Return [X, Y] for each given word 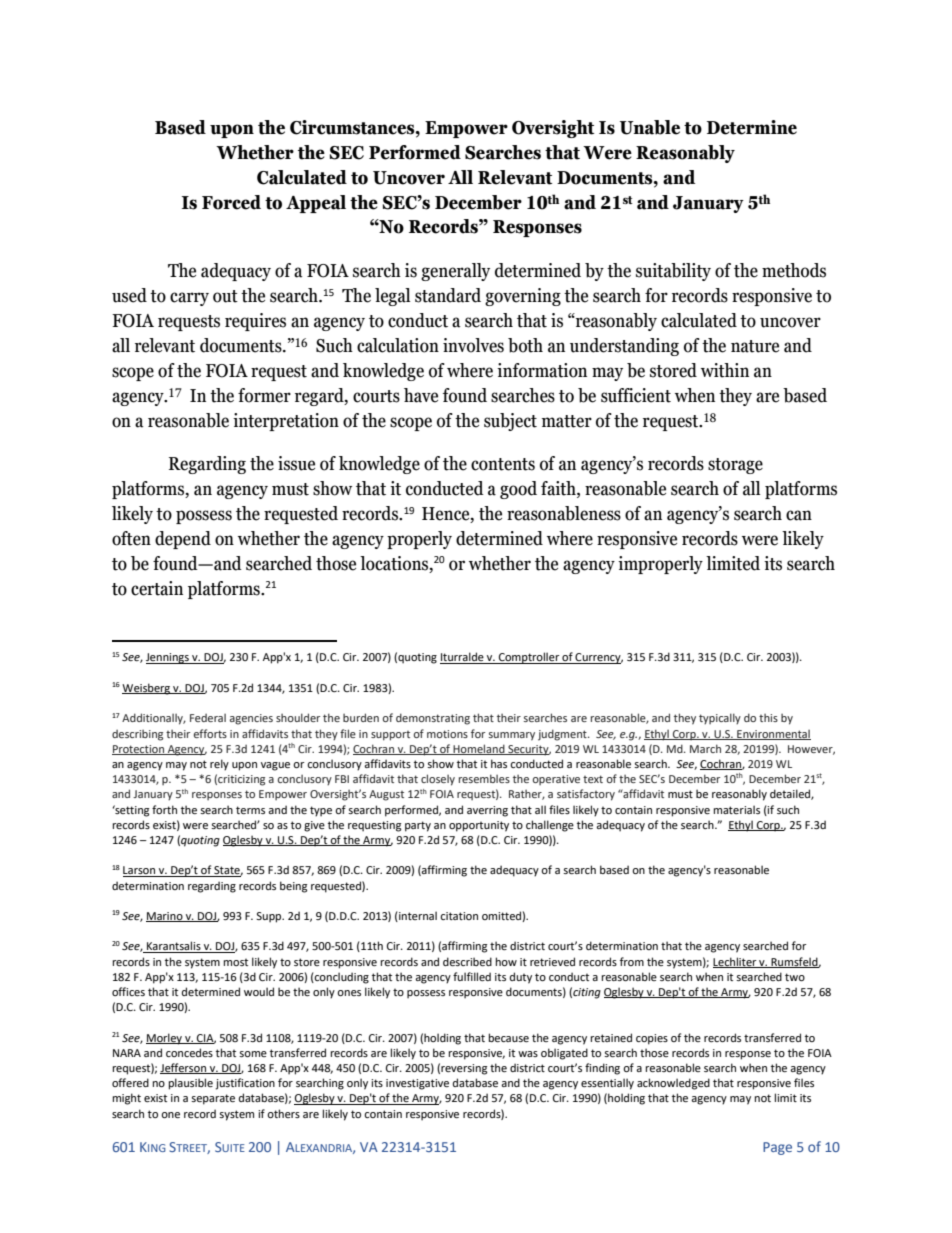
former [264, 395]
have [421, 395]
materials [736, 809]
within [725, 370]
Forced [231, 202]
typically [720, 719]
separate [213, 1099]
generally [455, 272]
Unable [650, 127]
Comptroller [529, 658]
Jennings [168, 658]
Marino [165, 917]
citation [459, 916]
